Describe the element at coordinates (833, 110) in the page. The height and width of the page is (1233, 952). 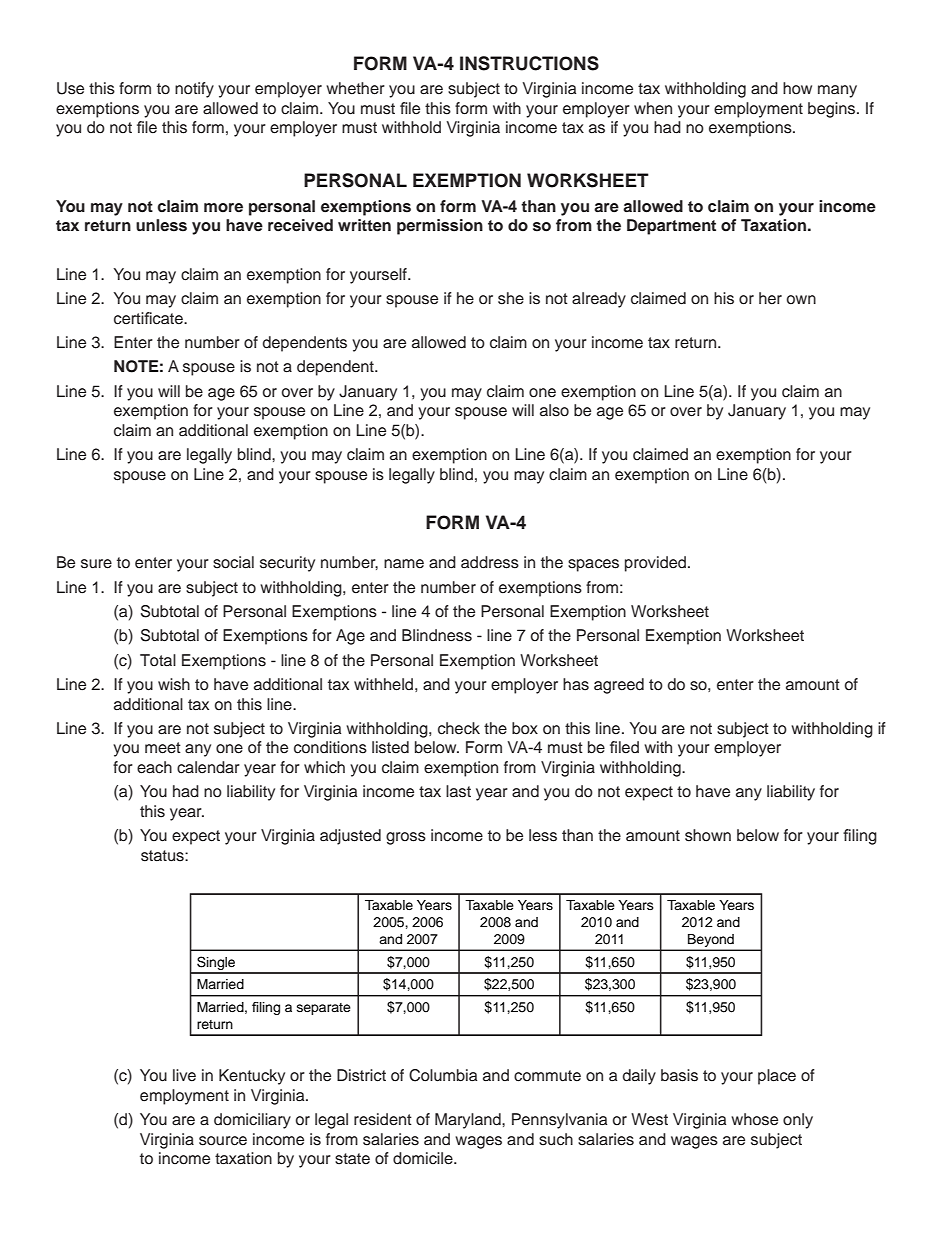
I see `begins` at that location.
